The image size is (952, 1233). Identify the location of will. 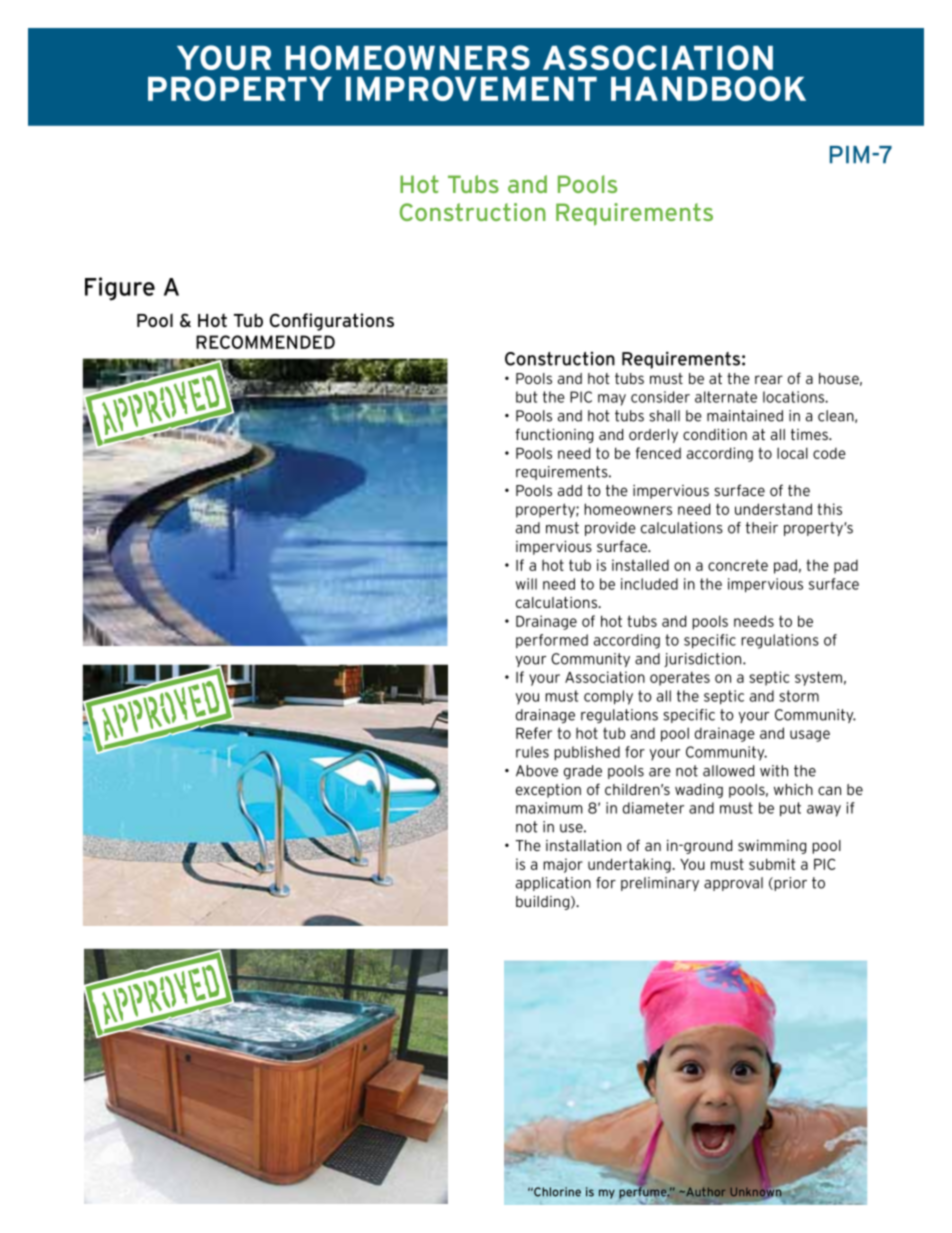
(526, 584).
